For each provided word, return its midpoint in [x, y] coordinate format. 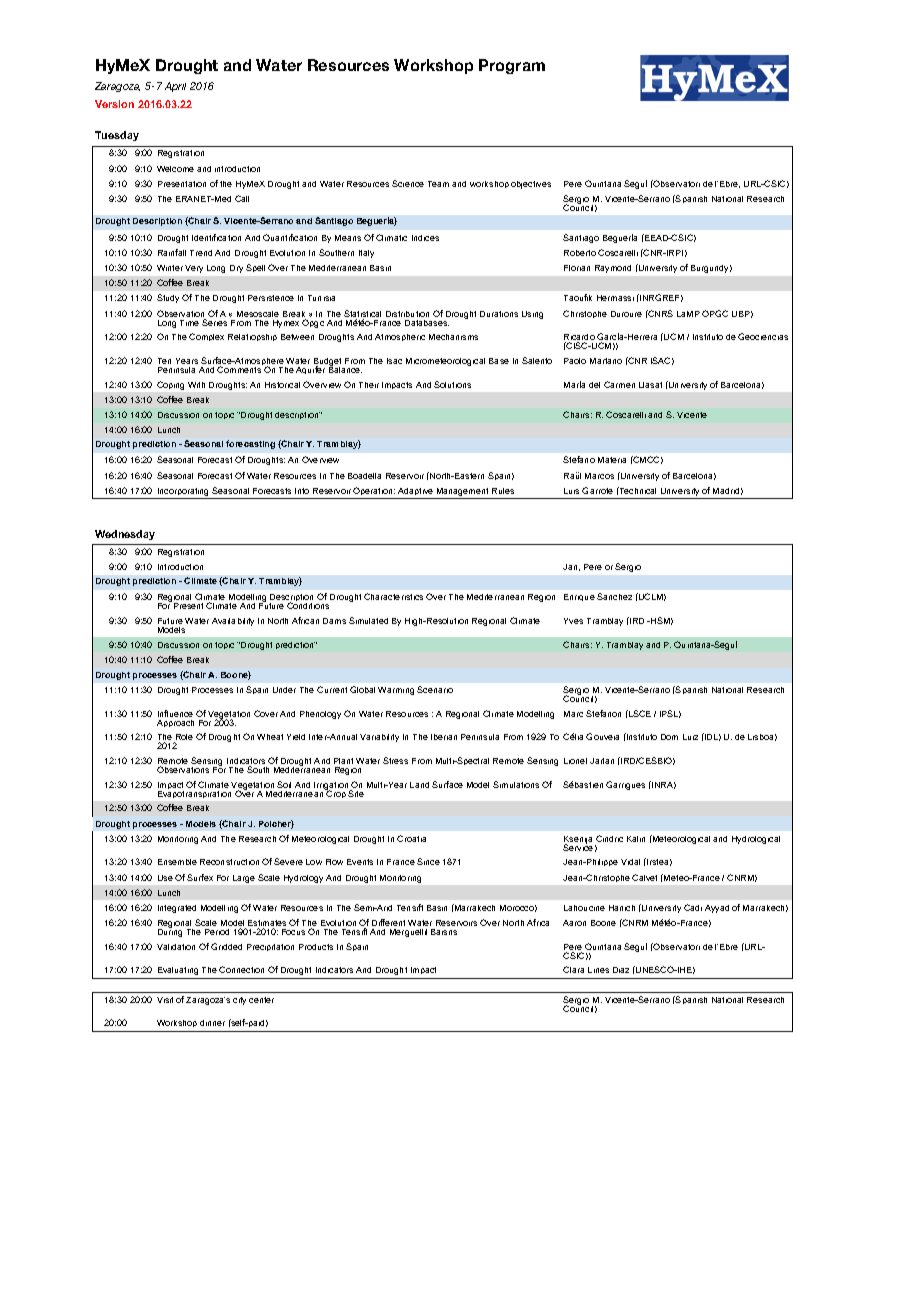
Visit [165, 1000]
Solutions [452, 384]
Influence [175, 713]
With [196, 385]
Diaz [621, 970]
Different [388, 922]
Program [512, 66]
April [175, 87]
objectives [531, 185]
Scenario [435, 689]
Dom [669, 737]
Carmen [619, 384]
